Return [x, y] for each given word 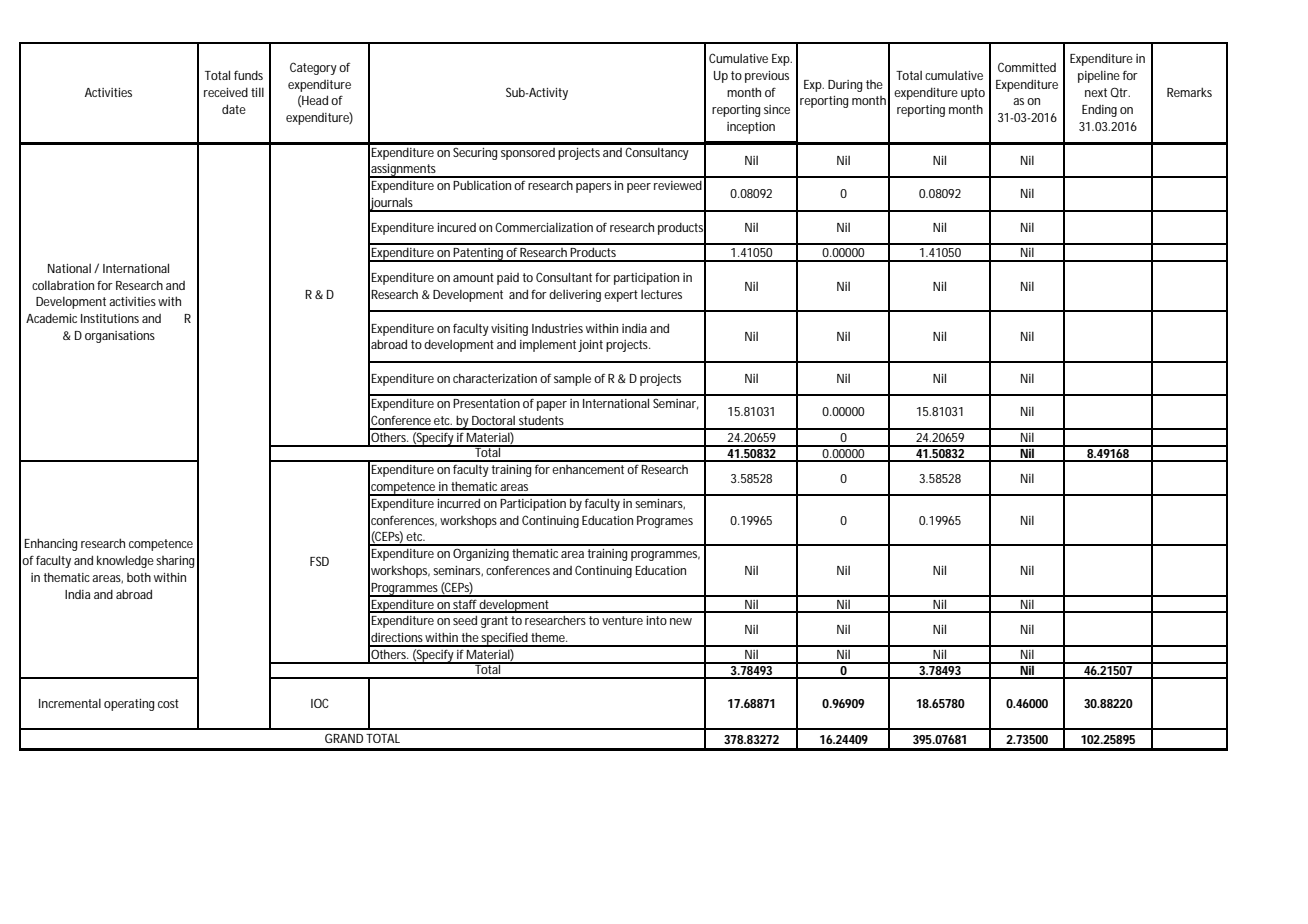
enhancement [588, 469]
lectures [661, 294]
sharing [175, 562]
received [226, 92]
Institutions [110, 318]
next [1096, 92]
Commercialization [544, 227]
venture [622, 620]
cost [168, 703]
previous [767, 77]
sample [572, 379]
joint [590, 346]
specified [504, 639]
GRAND [344, 738]
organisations [120, 337]
